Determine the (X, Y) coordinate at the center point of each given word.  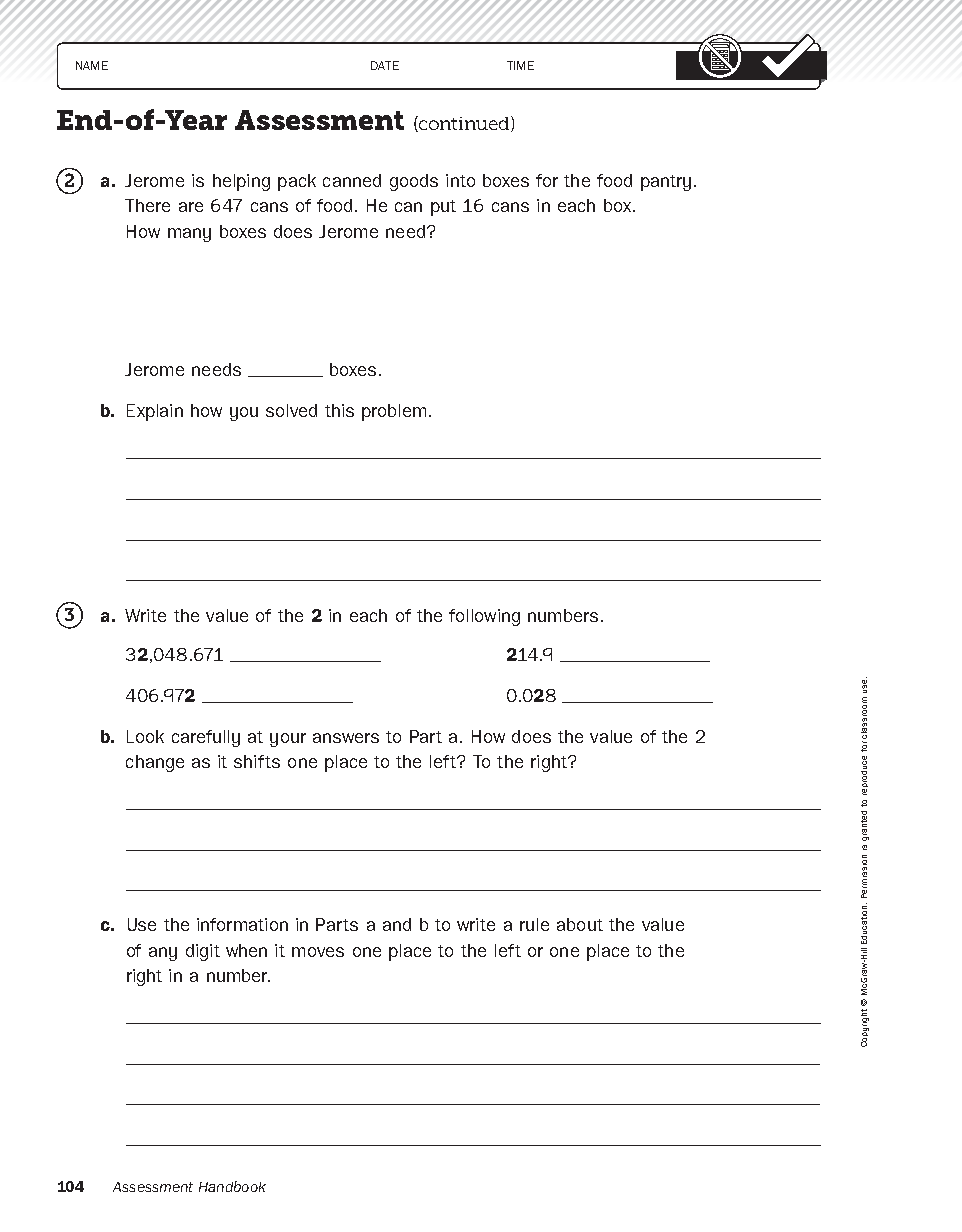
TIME (520, 65)
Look (145, 736)
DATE (385, 65)
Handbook (232, 1186)
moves (318, 952)
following (484, 617)
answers (346, 738)
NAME (92, 65)
